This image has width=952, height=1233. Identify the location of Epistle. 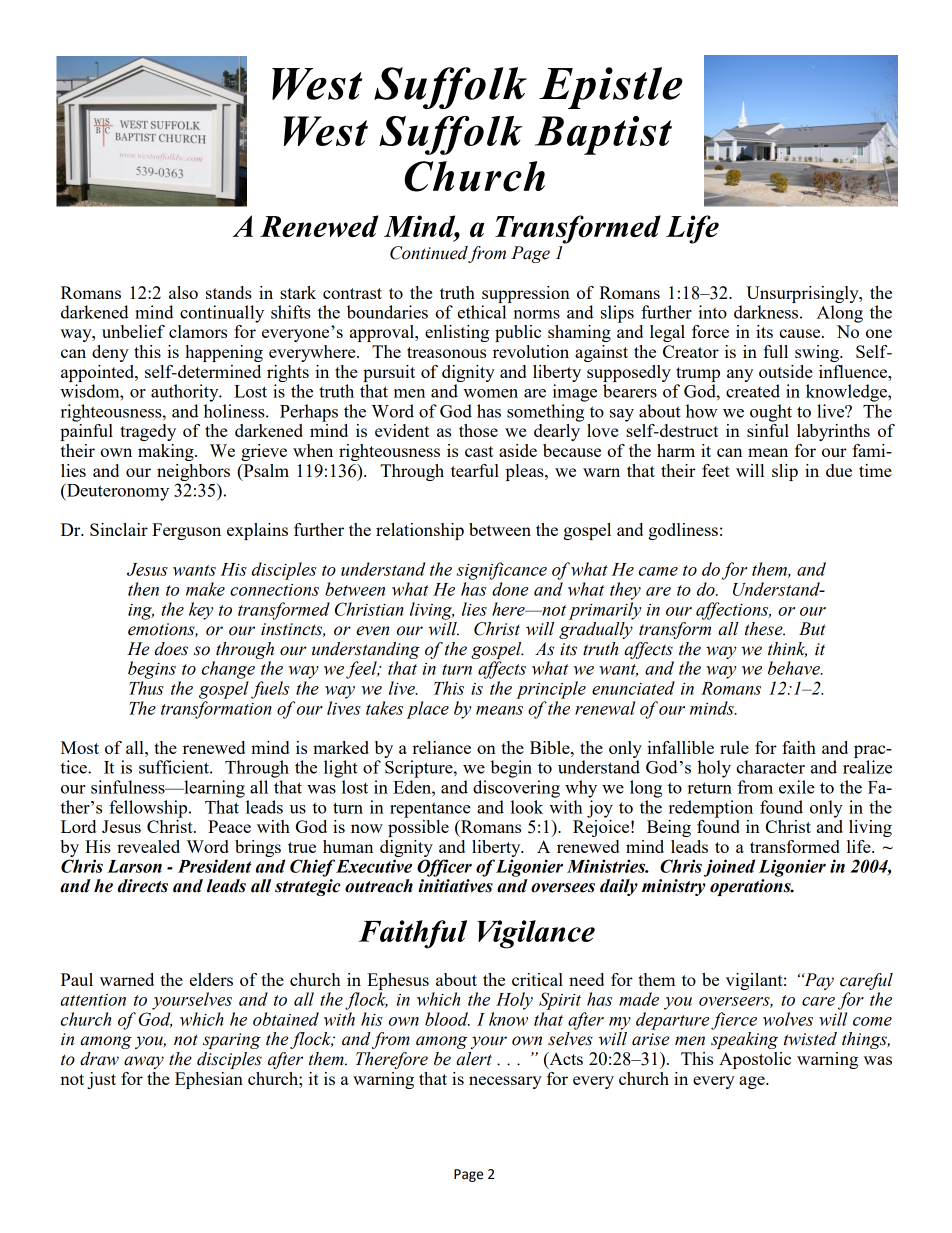
(611, 88).
